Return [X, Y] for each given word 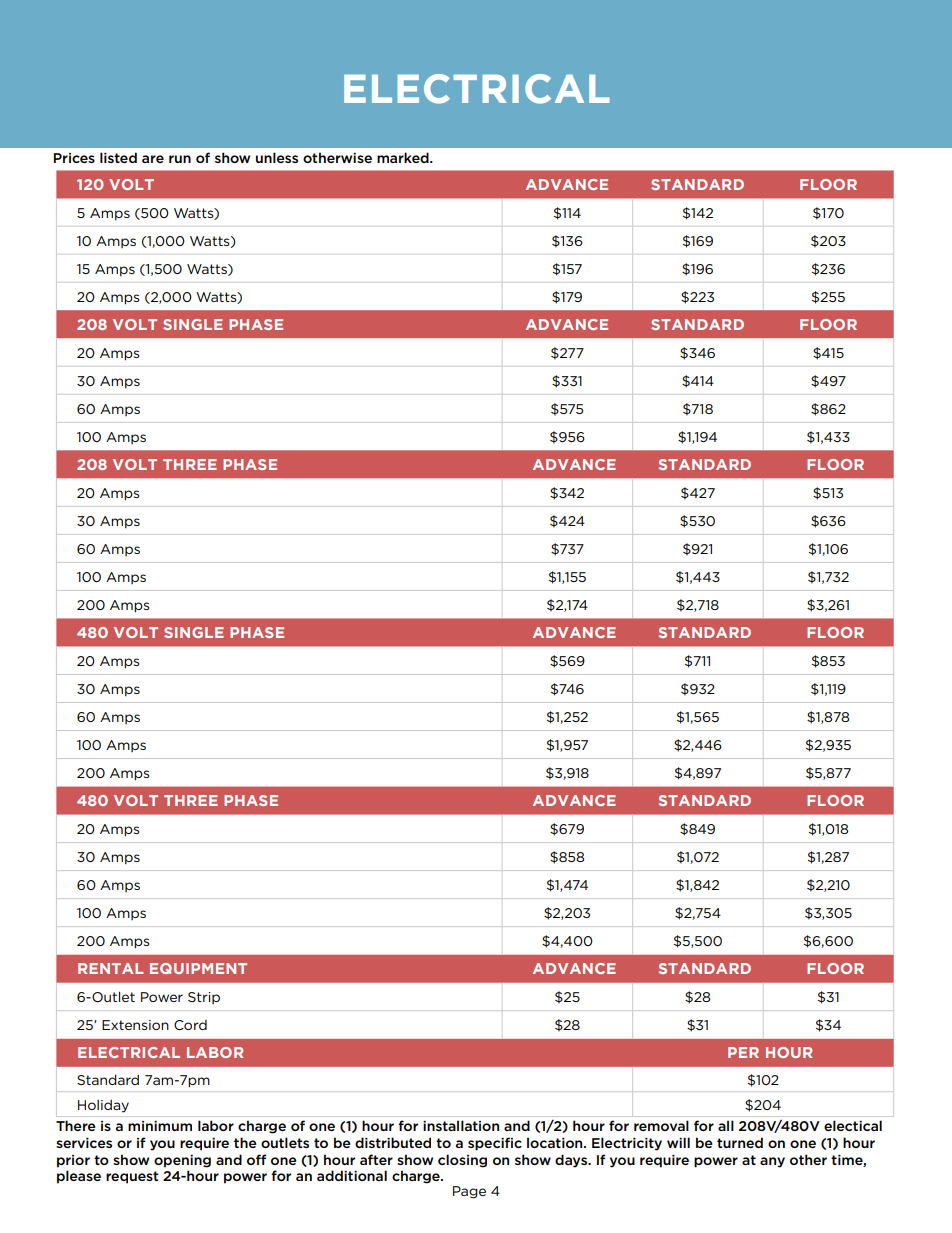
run [180, 159]
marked [404, 157]
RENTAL [111, 968]
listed [118, 157]
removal [661, 1125]
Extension [135, 1025]
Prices [74, 158]
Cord [190, 1025]
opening [182, 1161]
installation [461, 1125]
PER [743, 1052]
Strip [204, 998]
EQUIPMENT [198, 968]
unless [277, 157]
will [678, 1142]
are [153, 159]
